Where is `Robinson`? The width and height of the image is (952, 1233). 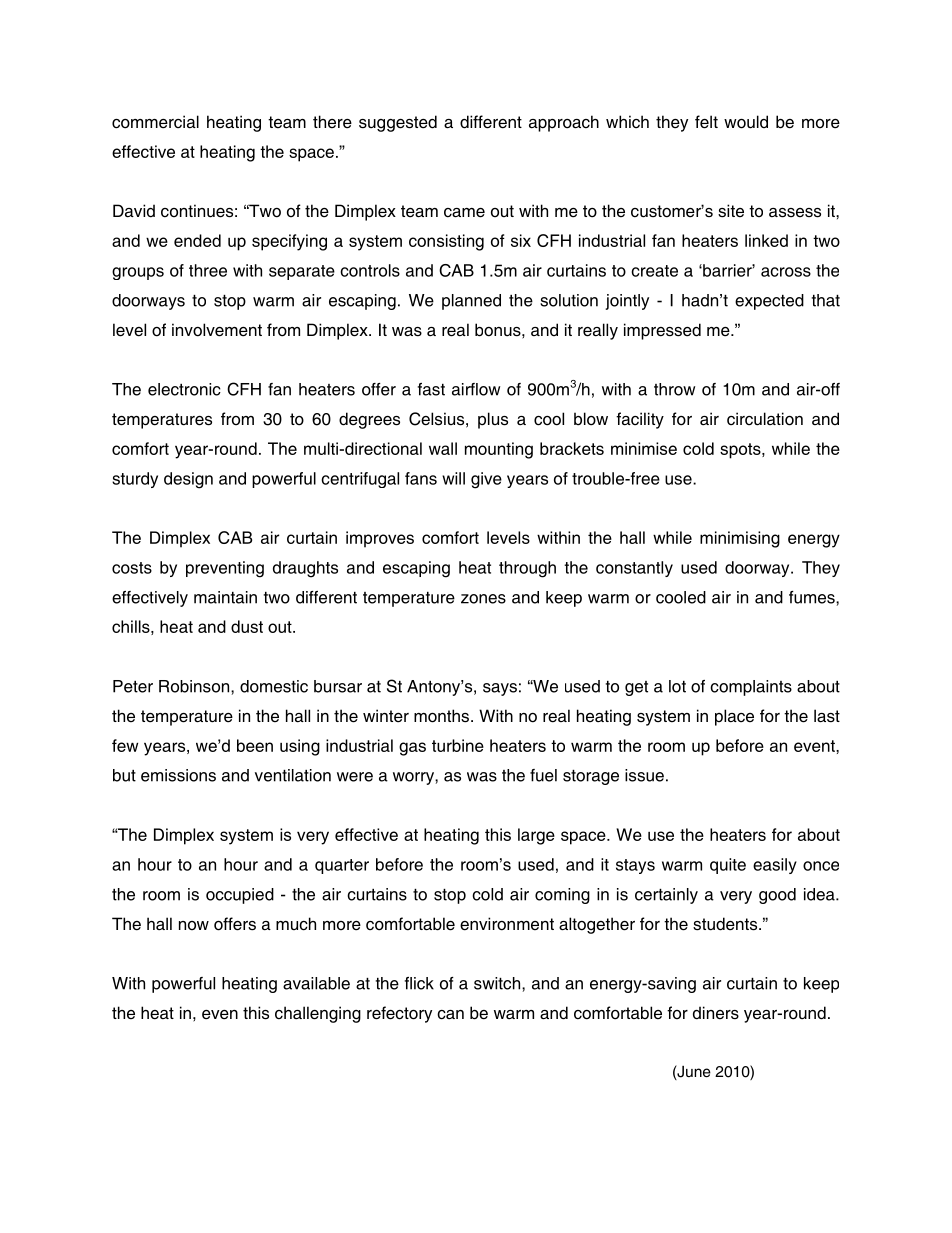
Robinson is located at coordinates (195, 686).
